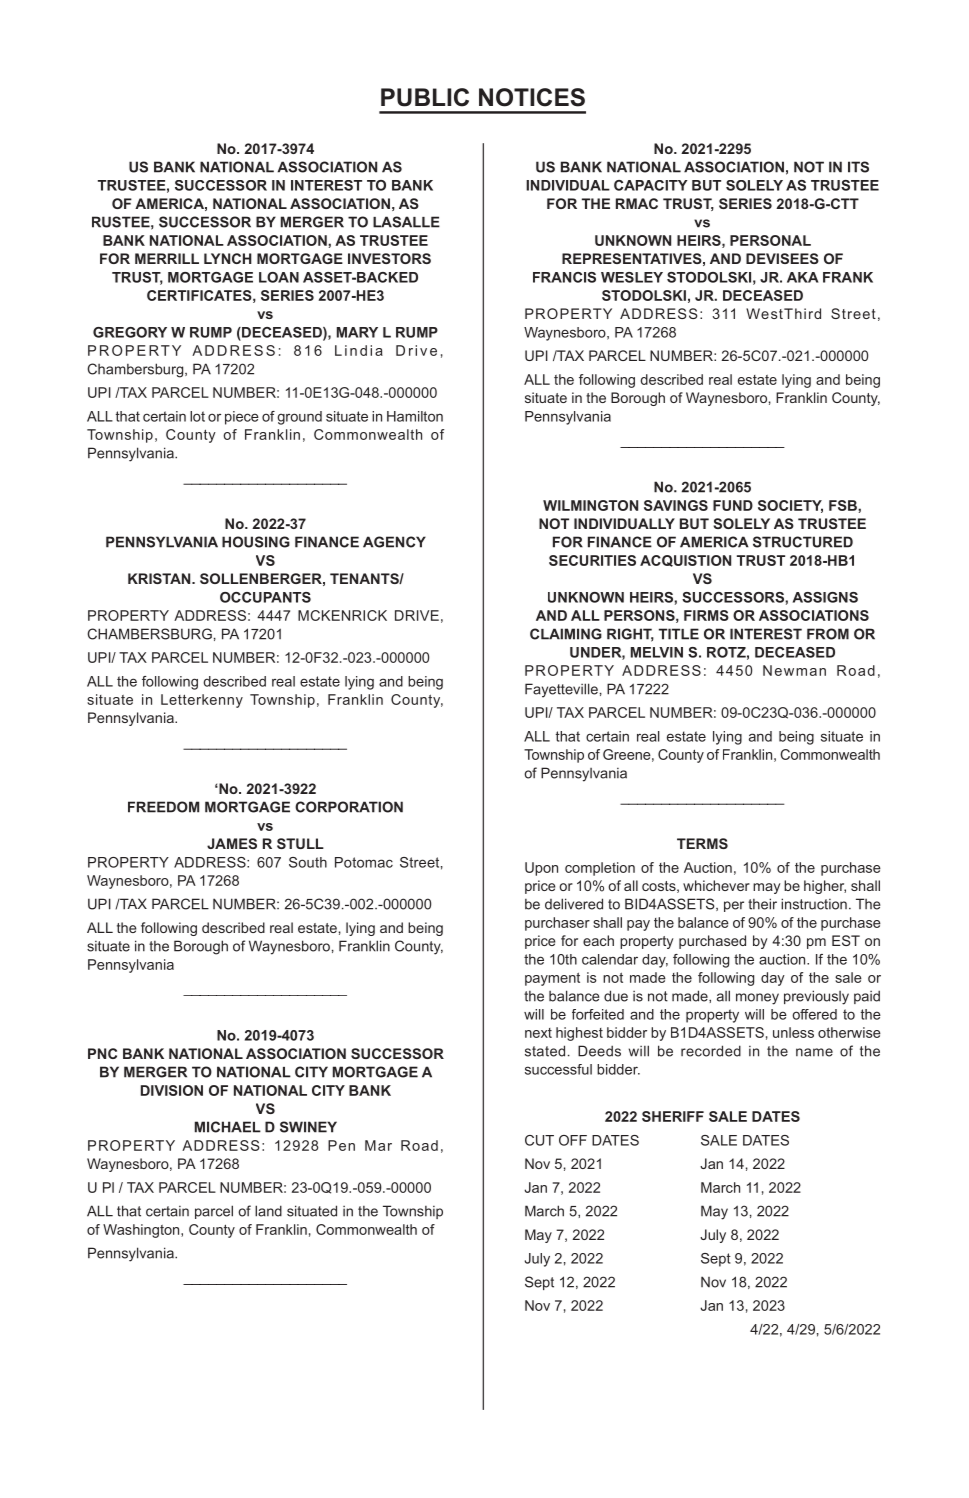 The width and height of the screenshot is (969, 1498). I want to click on MICHAEL, so click(228, 1127).
